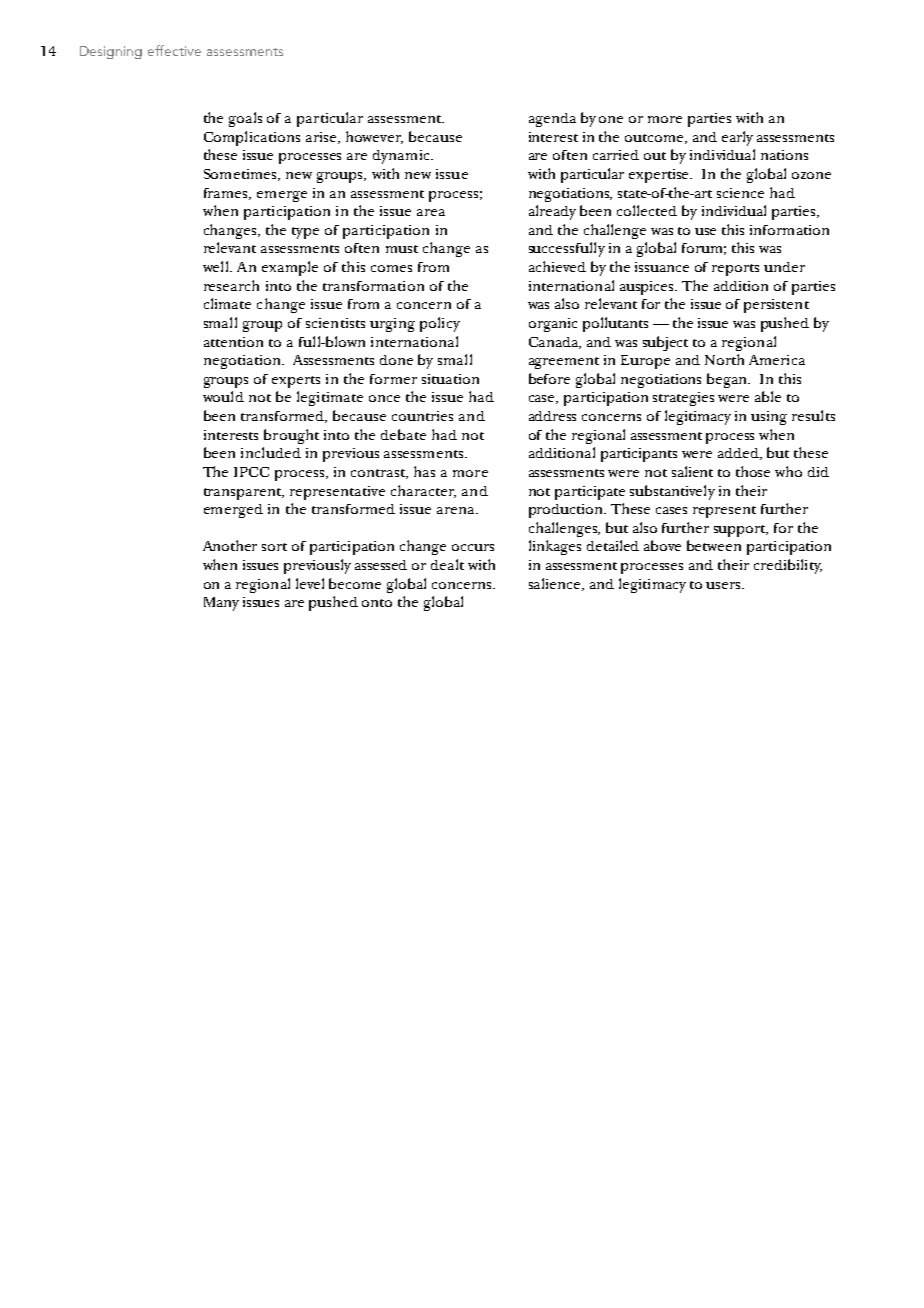 This screenshot has width=924, height=1308. Describe the element at coordinates (223, 396) in the screenshot. I see `would` at that location.
